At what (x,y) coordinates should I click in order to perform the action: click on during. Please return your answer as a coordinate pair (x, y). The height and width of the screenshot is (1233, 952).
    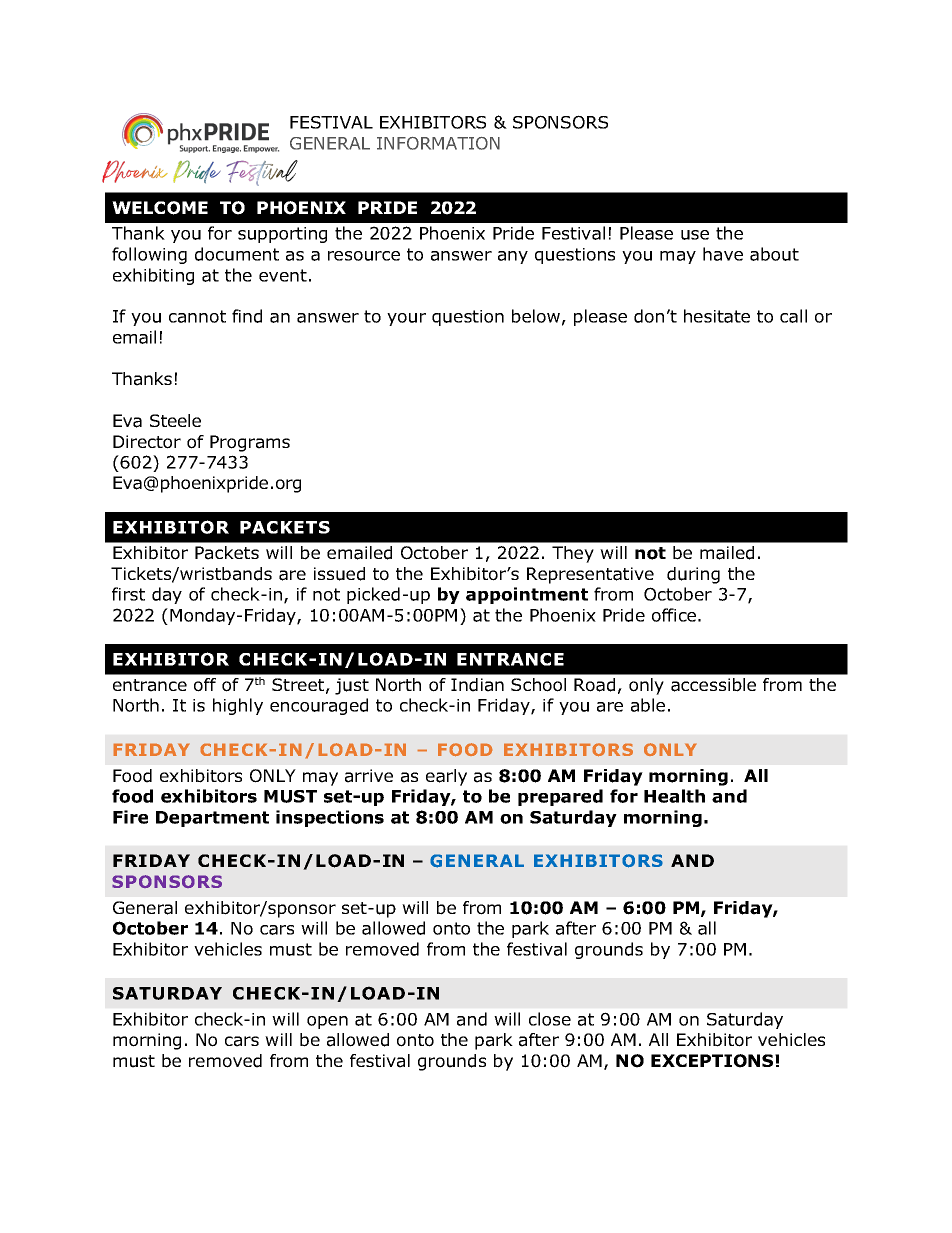
    Looking at the image, I should click on (693, 575).
